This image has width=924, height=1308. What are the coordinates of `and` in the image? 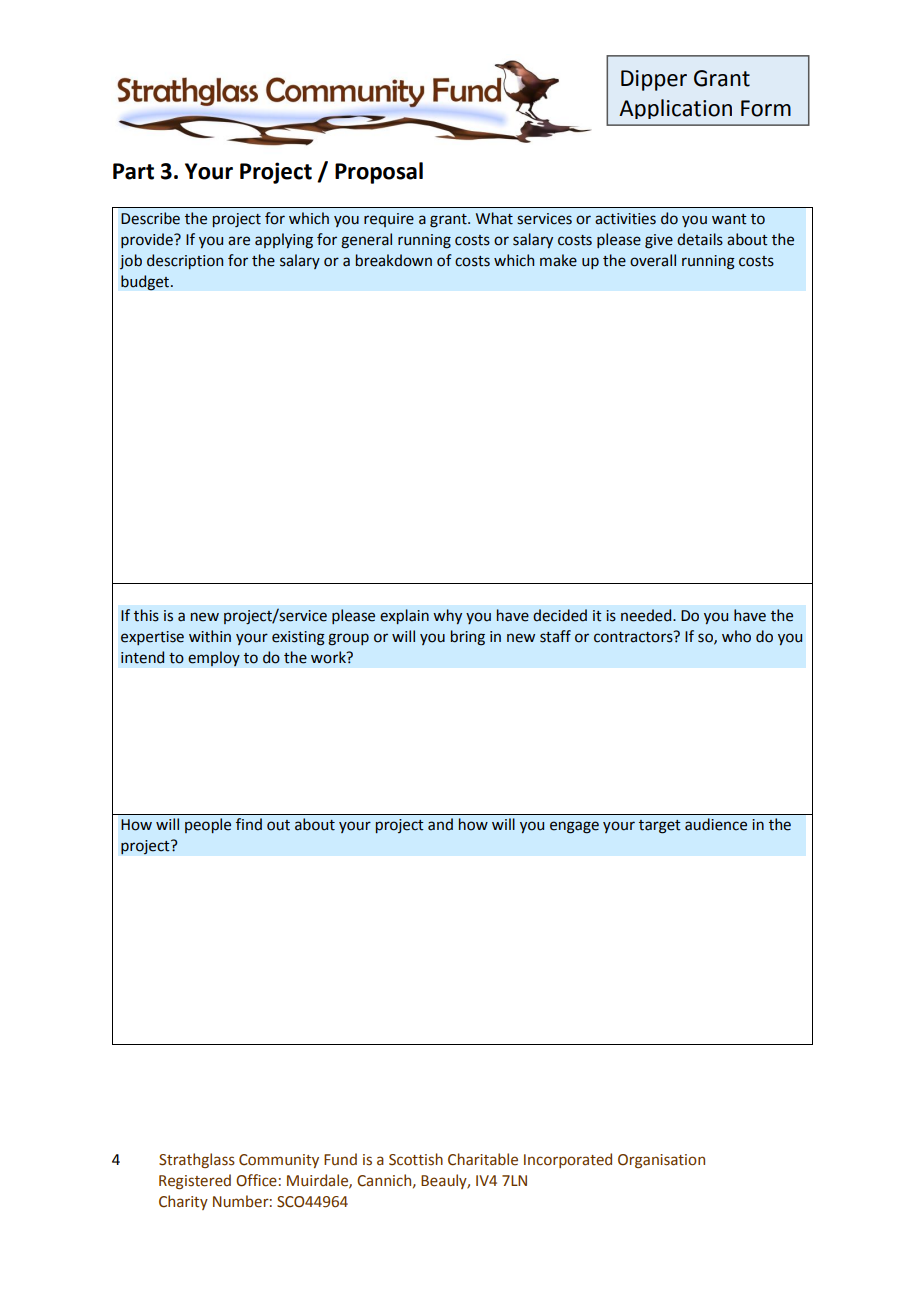 It's located at (440, 824).
